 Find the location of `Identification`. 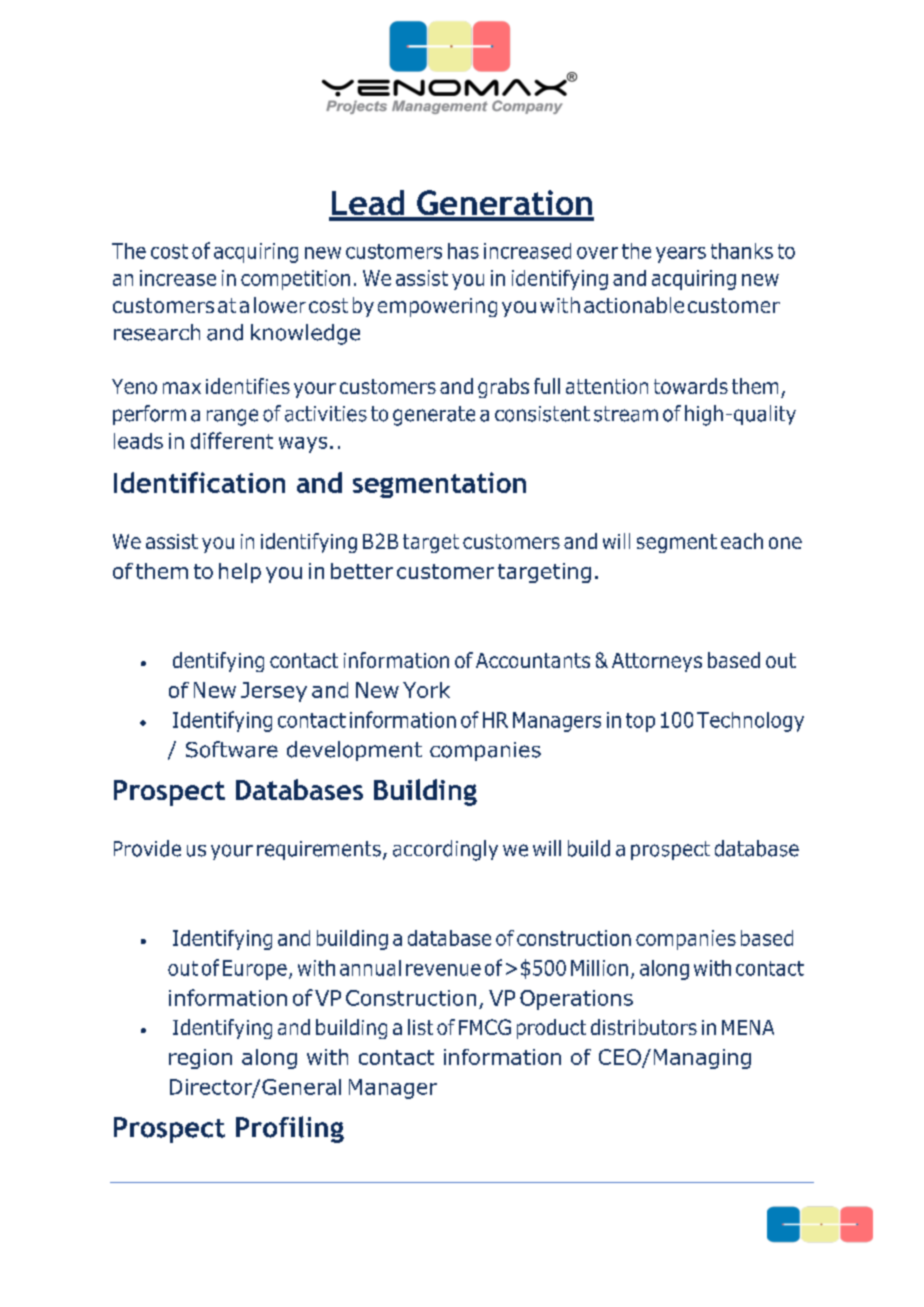

Identification is located at coordinates (199, 482).
